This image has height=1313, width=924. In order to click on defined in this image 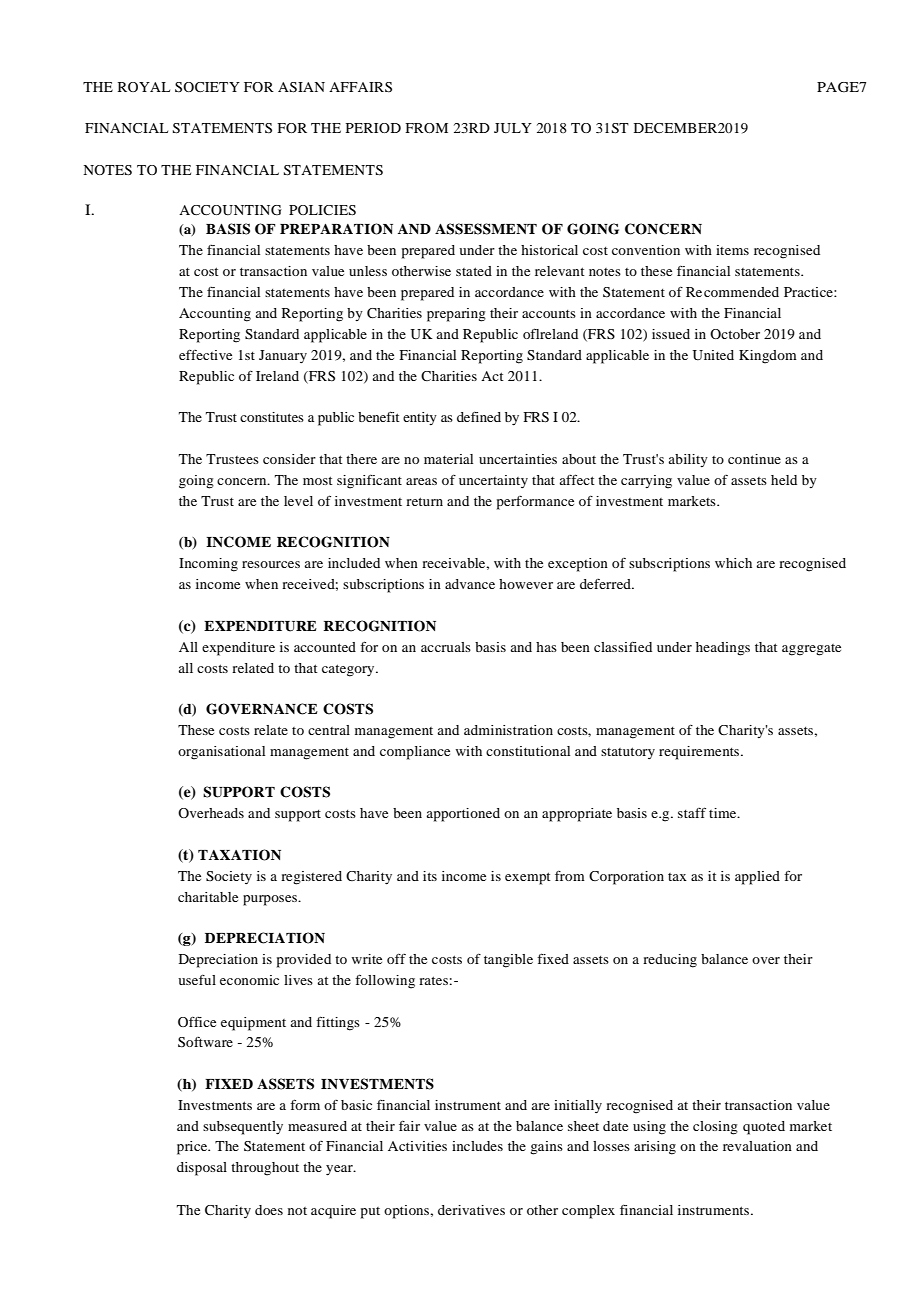, I will do `click(479, 417)`.
